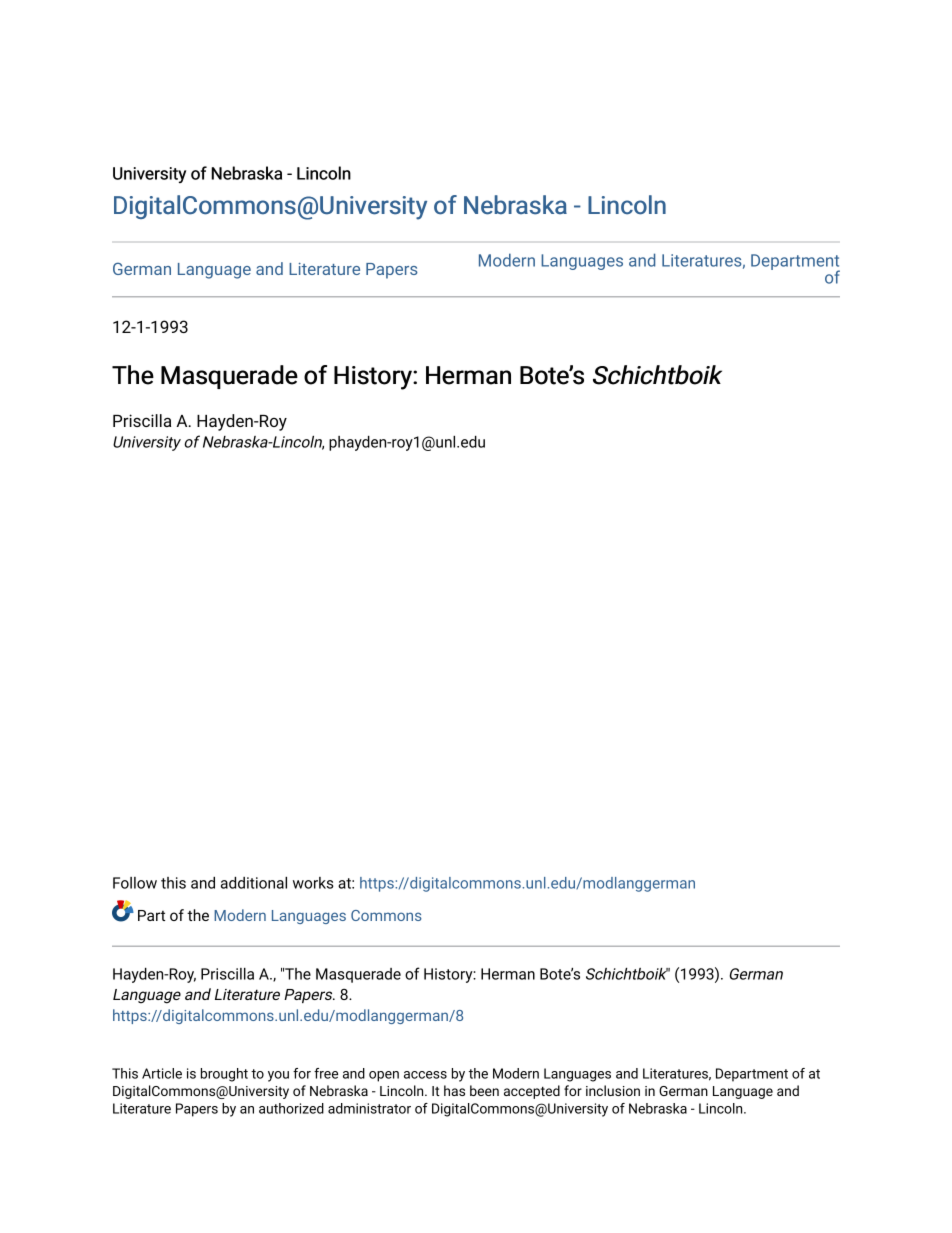  What do you see at coordinates (425, 1075) in the page?
I see `access` at bounding box center [425, 1075].
